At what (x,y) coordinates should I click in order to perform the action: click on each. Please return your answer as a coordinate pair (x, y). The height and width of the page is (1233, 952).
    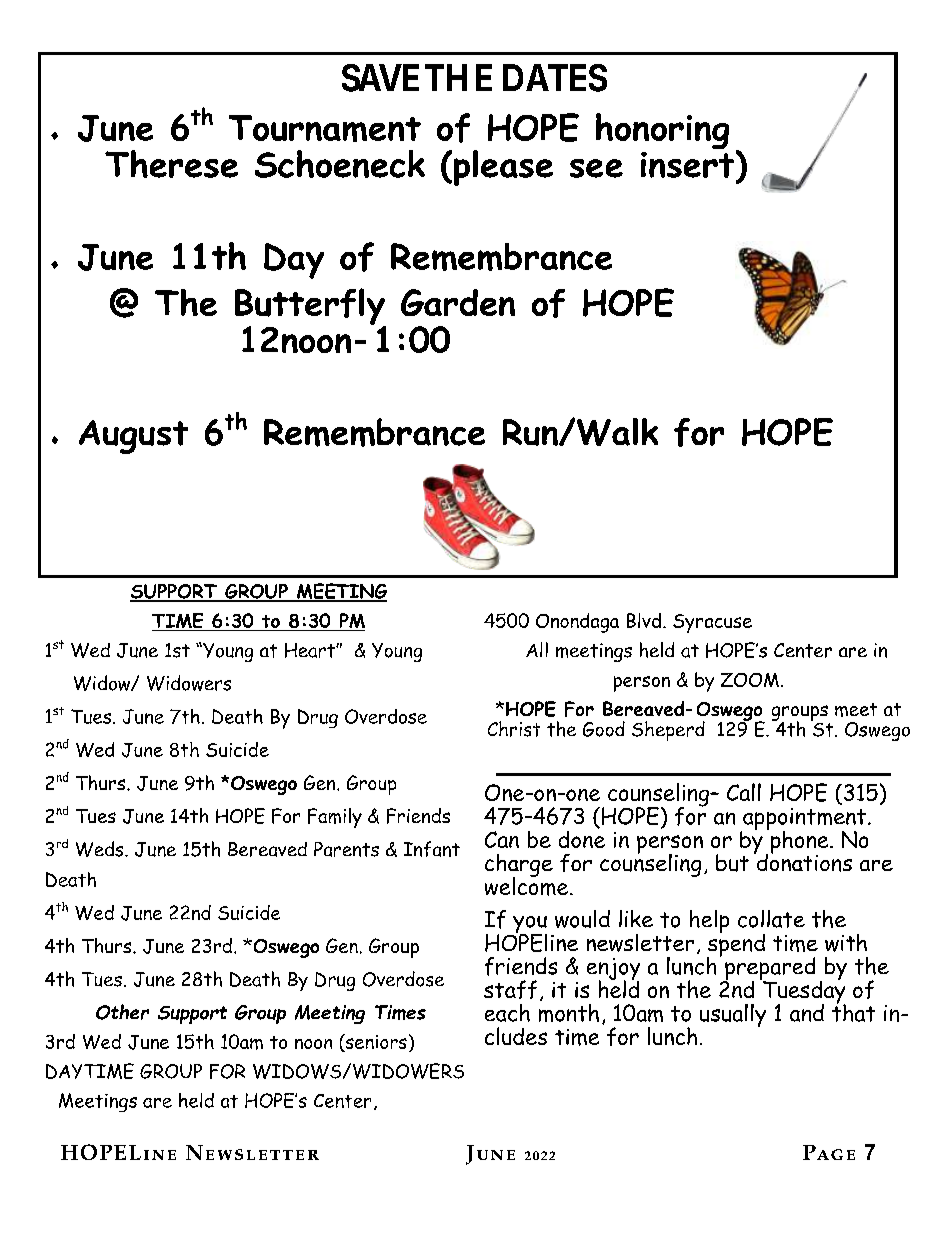
    Looking at the image, I should click on (507, 1013).
